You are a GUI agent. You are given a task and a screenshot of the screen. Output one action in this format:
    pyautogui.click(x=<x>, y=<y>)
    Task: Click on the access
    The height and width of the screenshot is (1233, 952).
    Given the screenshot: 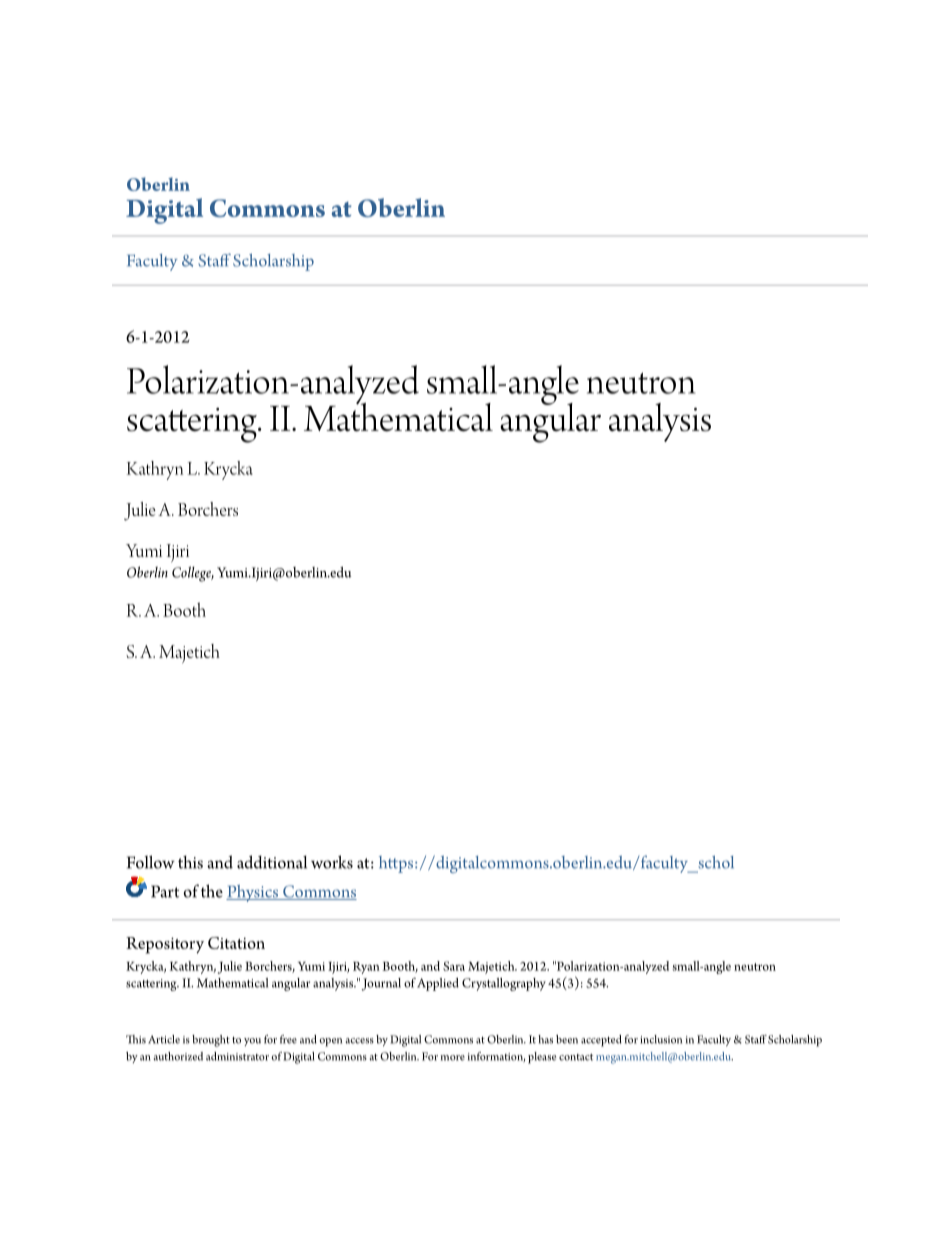 What is the action you would take?
    pyautogui.click(x=360, y=1041)
